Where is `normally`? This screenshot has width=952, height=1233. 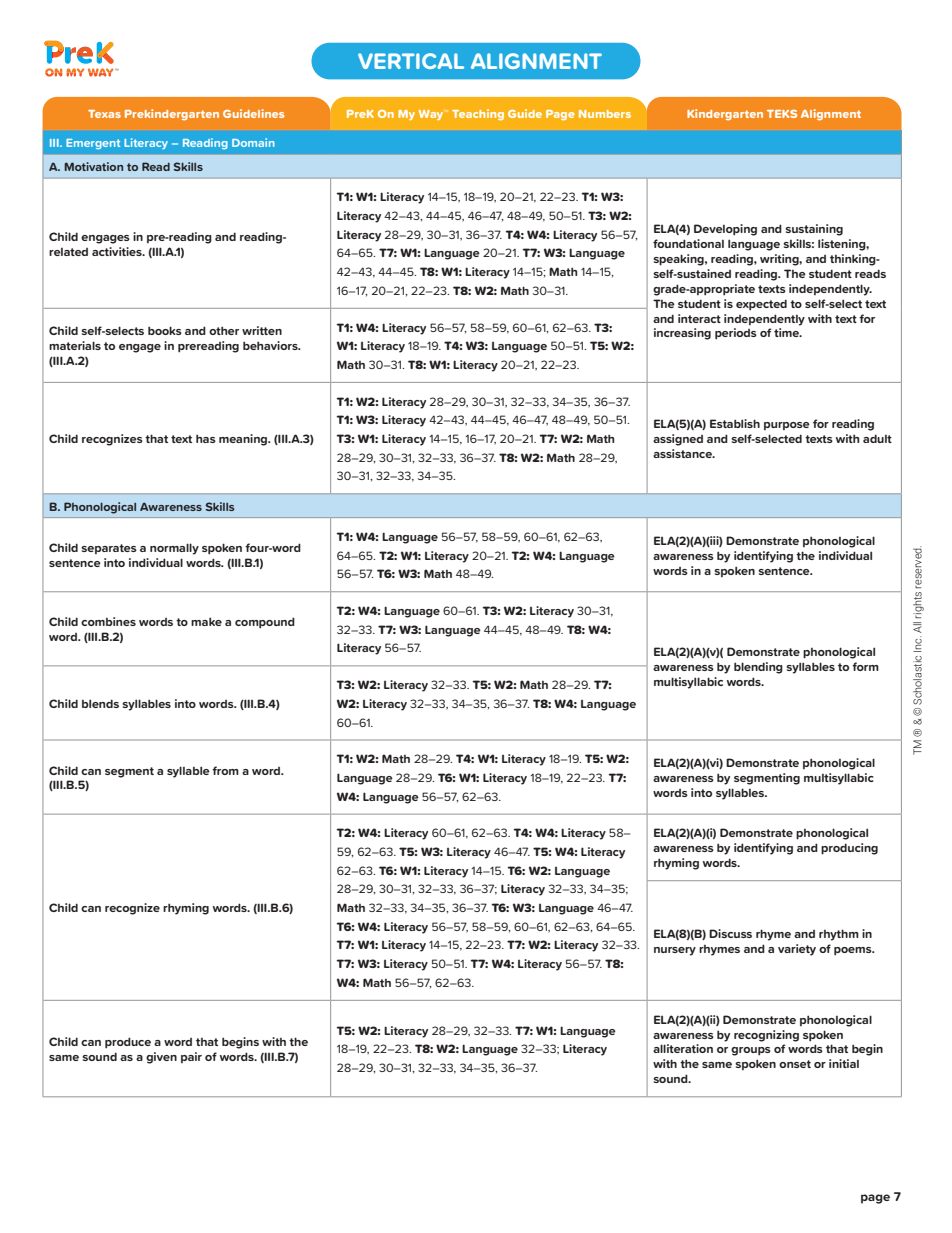
normally is located at coordinates (174, 549).
